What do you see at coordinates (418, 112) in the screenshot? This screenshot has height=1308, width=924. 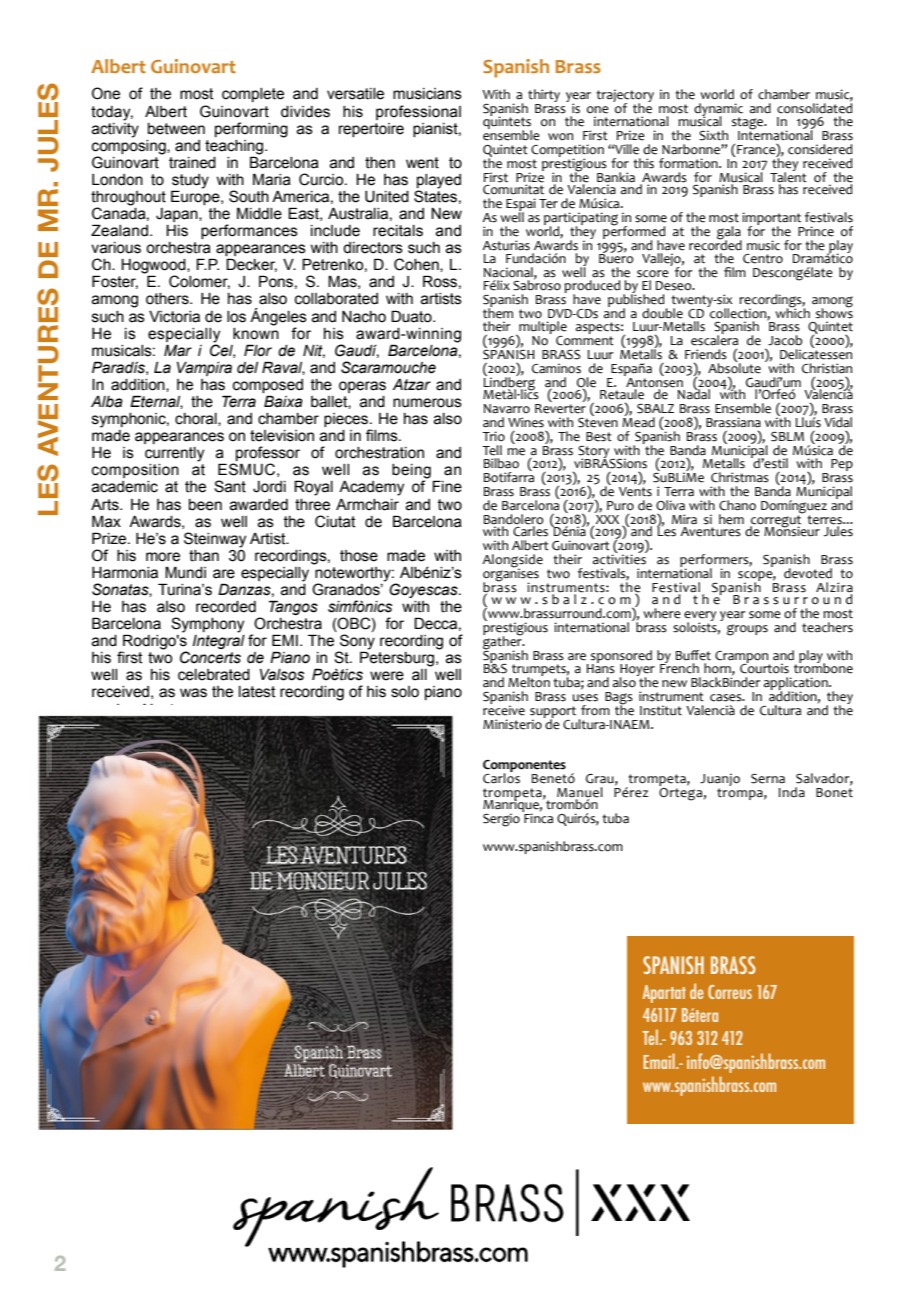 I see `professional` at bounding box center [418, 112].
